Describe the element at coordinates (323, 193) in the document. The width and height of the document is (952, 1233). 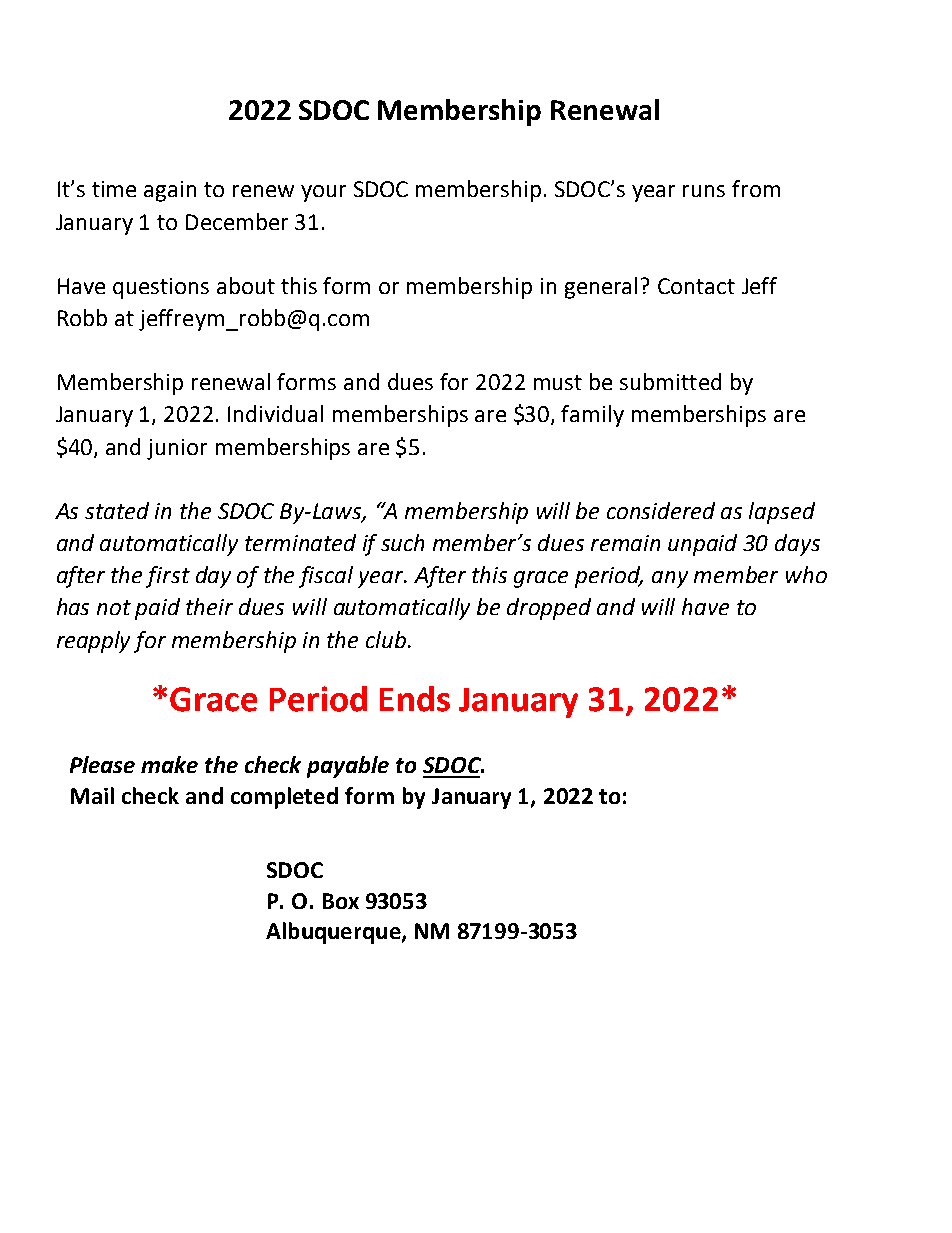
I see `your` at that location.
